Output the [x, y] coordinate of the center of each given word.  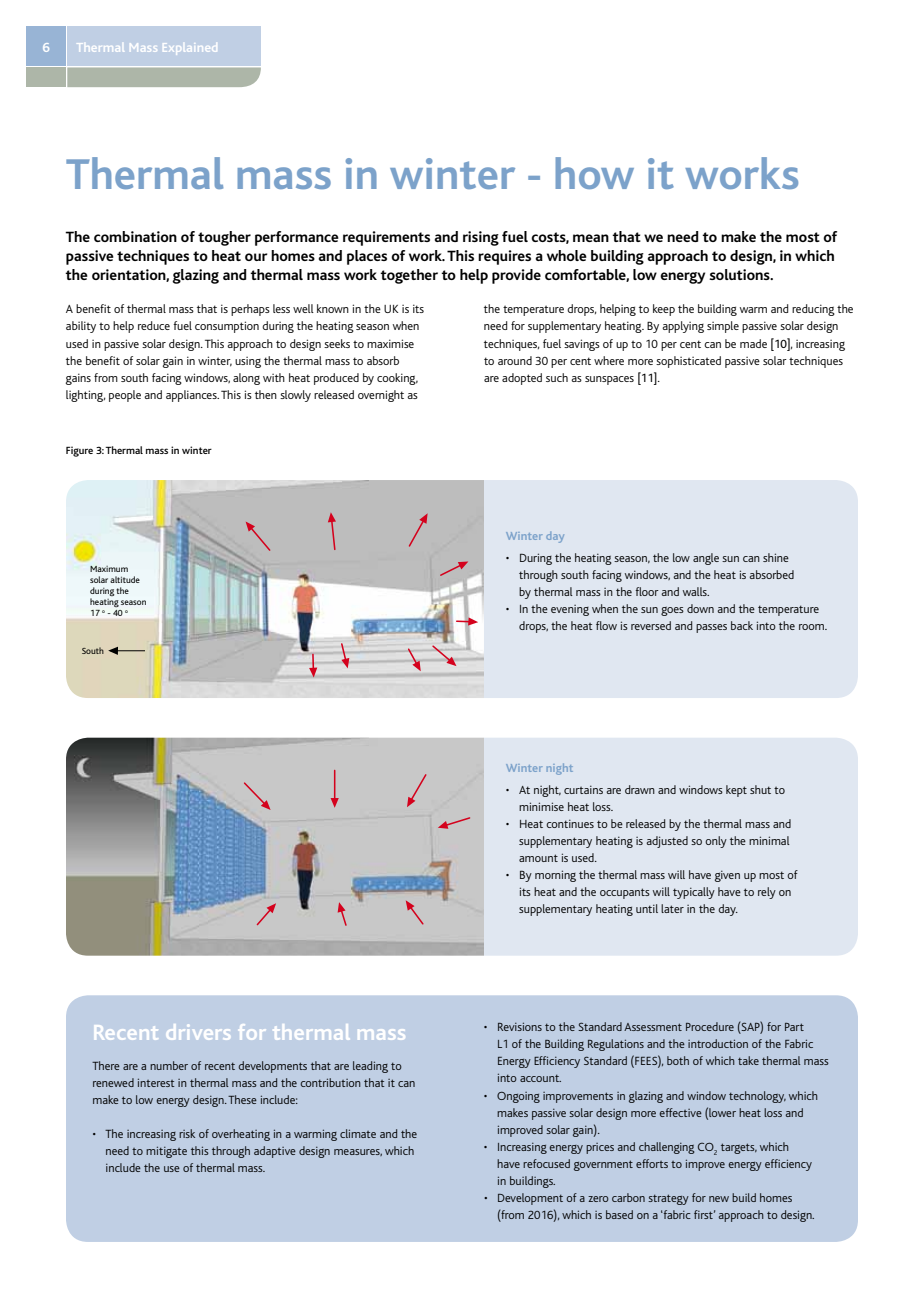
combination [135, 236]
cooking [397, 379]
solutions [740, 274]
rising [481, 238]
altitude [125, 579]
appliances [192, 396]
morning [555, 876]
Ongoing [518, 1097]
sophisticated [688, 362]
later [672, 908]
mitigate [166, 1152]
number [169, 1065]
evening [570, 610]
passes [711, 628]
